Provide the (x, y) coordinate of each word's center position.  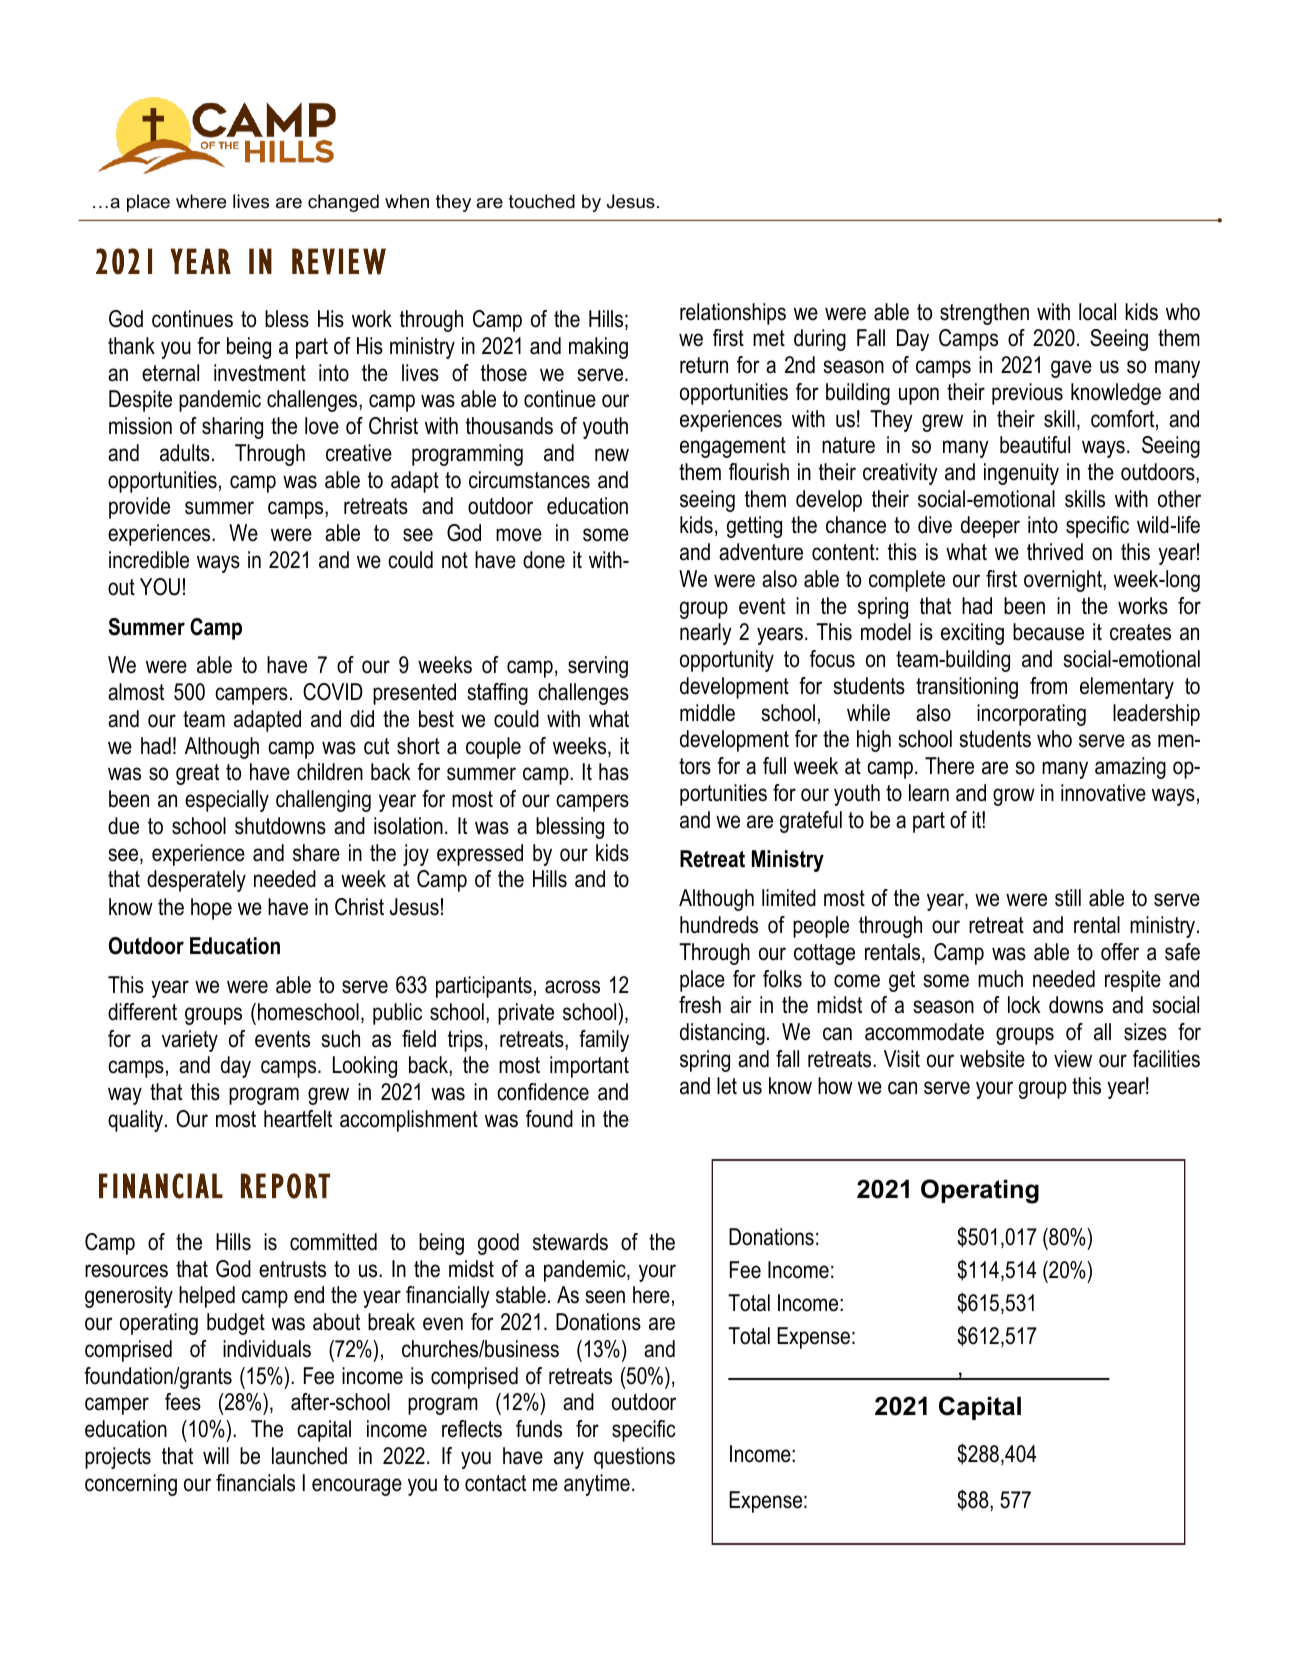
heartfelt (298, 1119)
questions (634, 1458)
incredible (149, 560)
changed (343, 203)
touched (542, 201)
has (614, 772)
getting (754, 527)
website (992, 1059)
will (216, 1455)
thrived (1055, 552)
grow (1014, 797)
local (1097, 312)
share (316, 853)
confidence (543, 1092)
